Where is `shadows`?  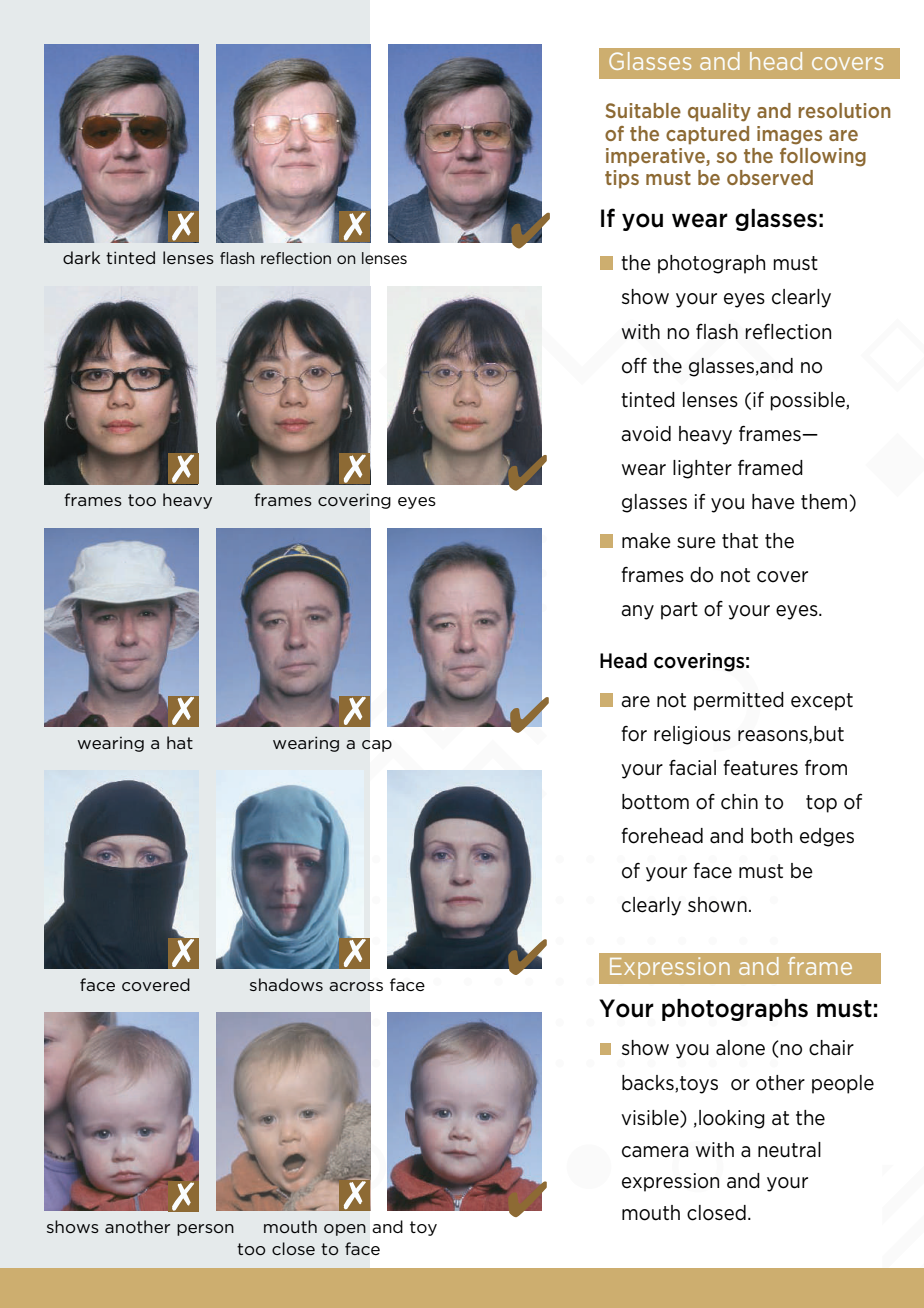
shadows is located at coordinates (286, 984).
